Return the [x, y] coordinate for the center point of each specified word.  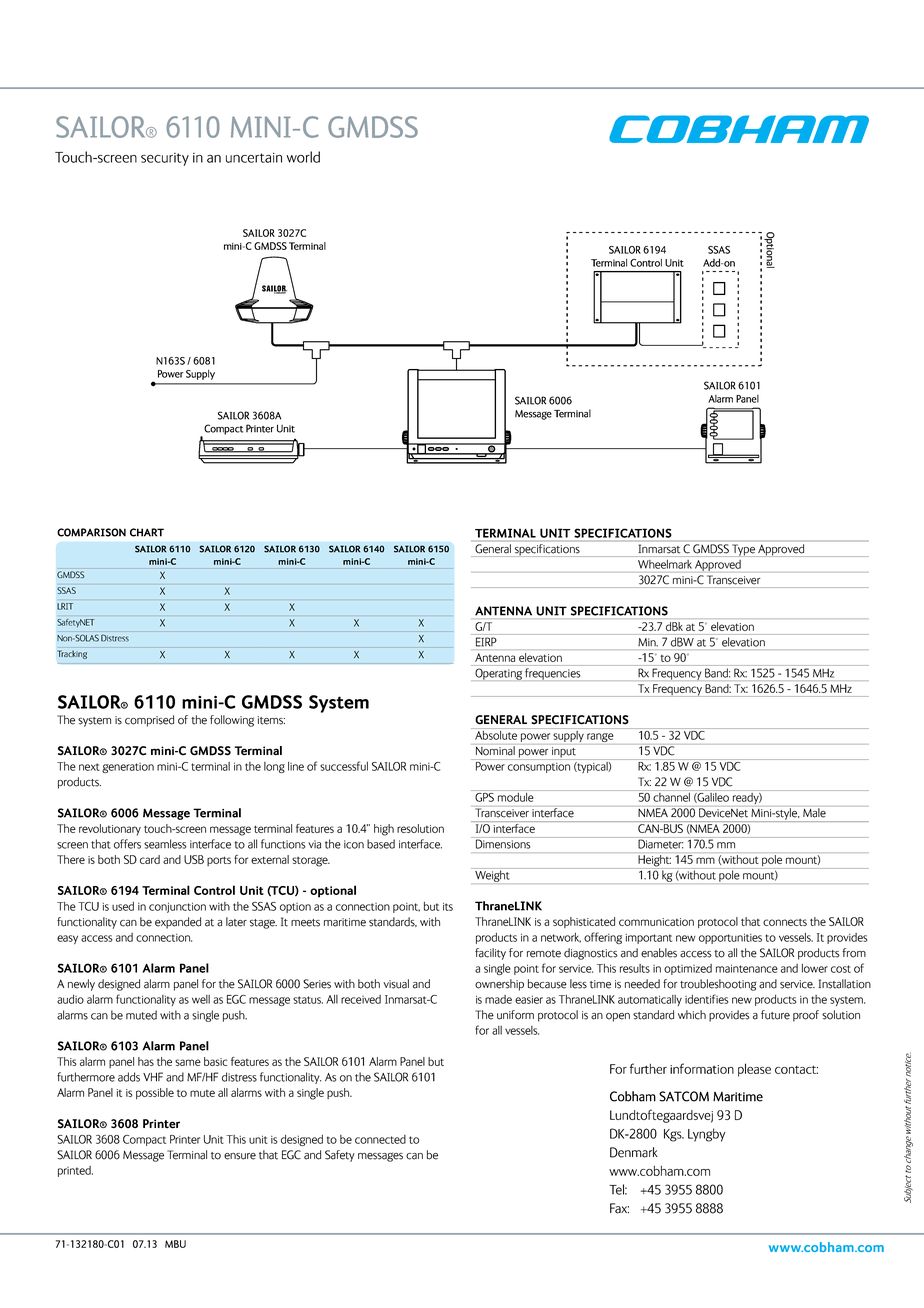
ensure [240, 1156]
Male [814, 813]
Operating [498, 674]
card [150, 859]
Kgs [674, 1135]
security [165, 159]
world [303, 157]
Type [744, 550]
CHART [147, 532]
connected [380, 1139]
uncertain [254, 158]
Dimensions [503, 843]
